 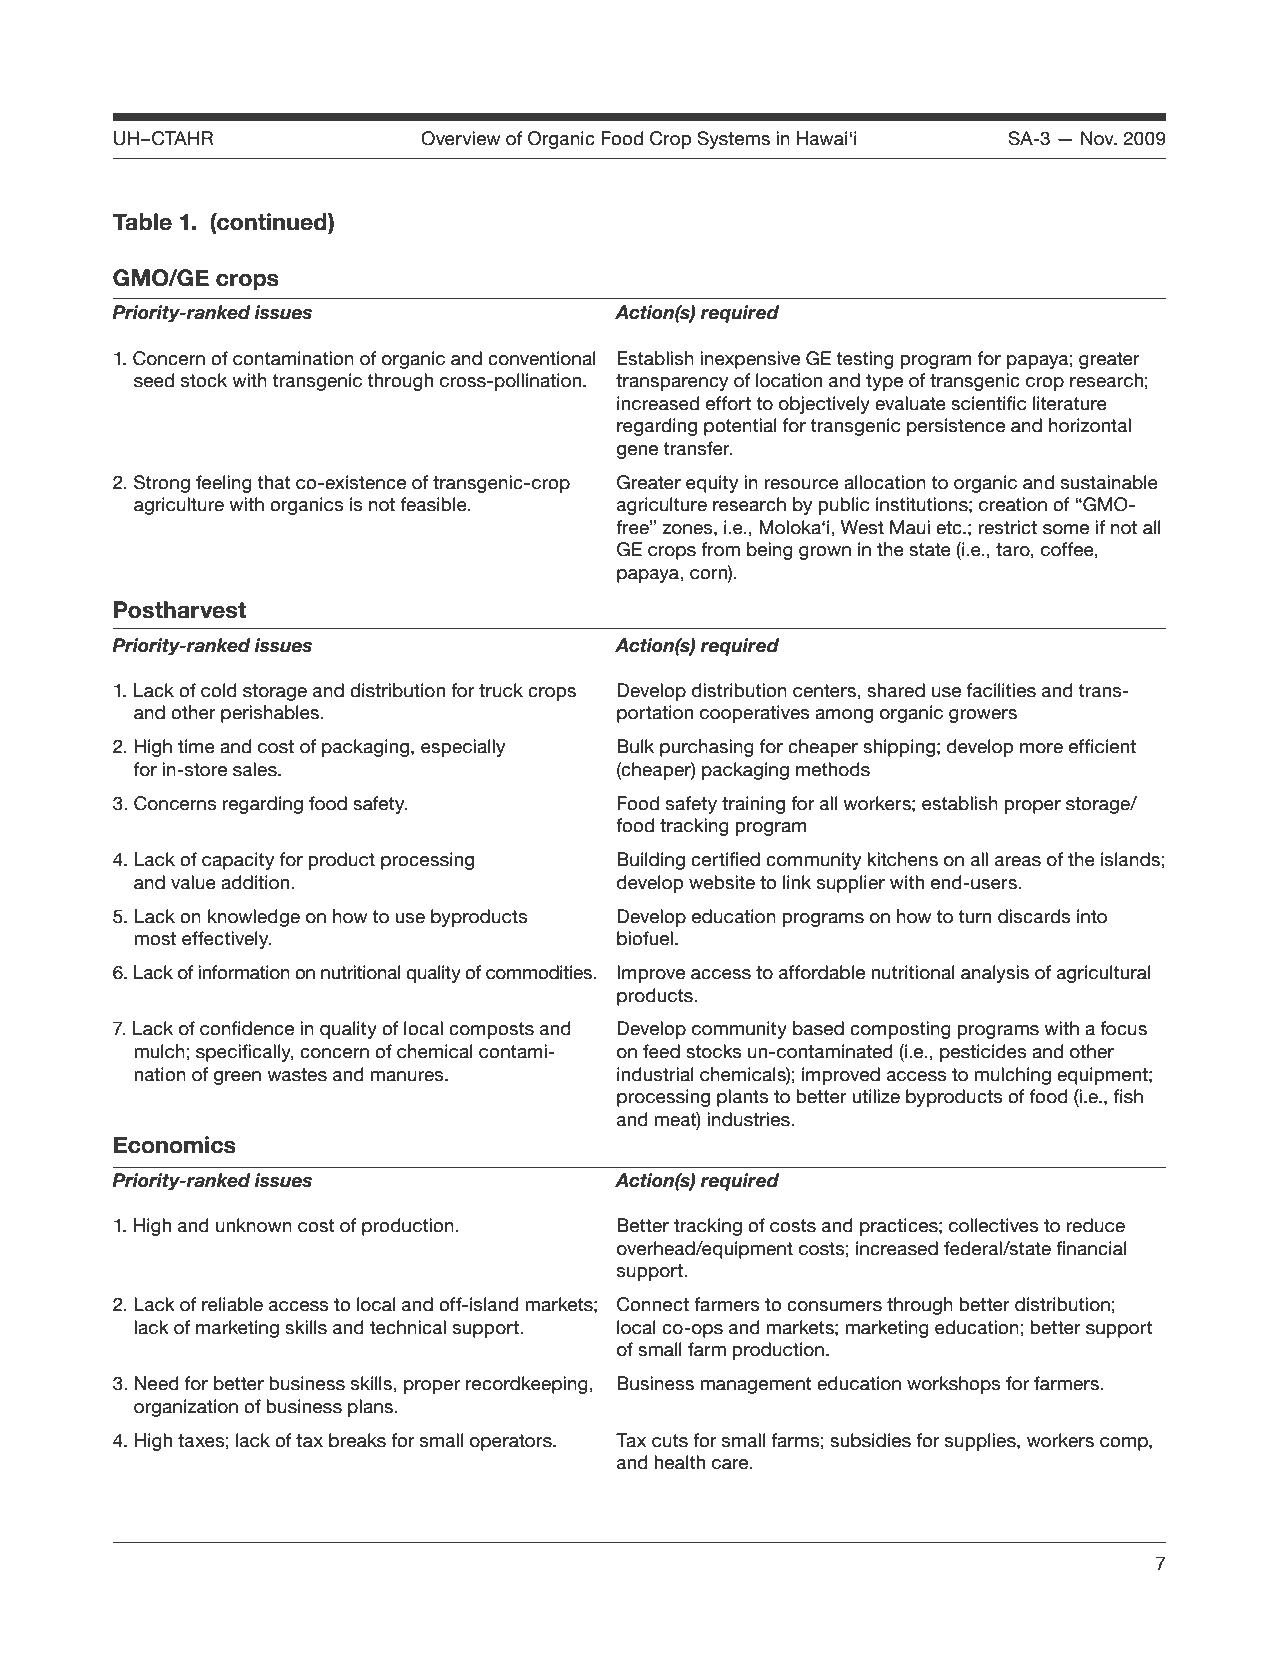 What do you see at coordinates (186, 1408) in the image?
I see `organization` at bounding box center [186, 1408].
